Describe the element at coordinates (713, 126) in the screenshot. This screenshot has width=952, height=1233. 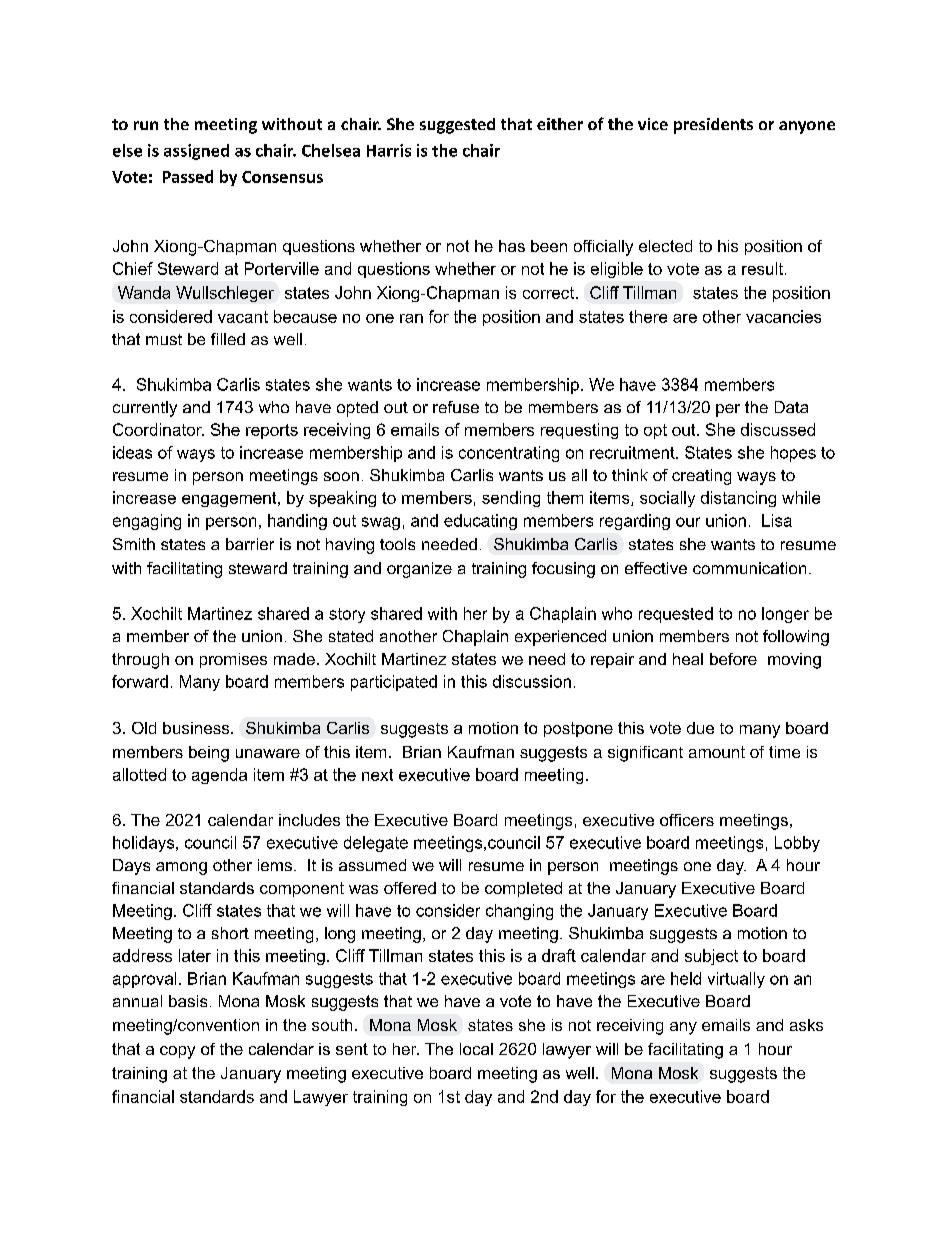
I see `presidents` at that location.
